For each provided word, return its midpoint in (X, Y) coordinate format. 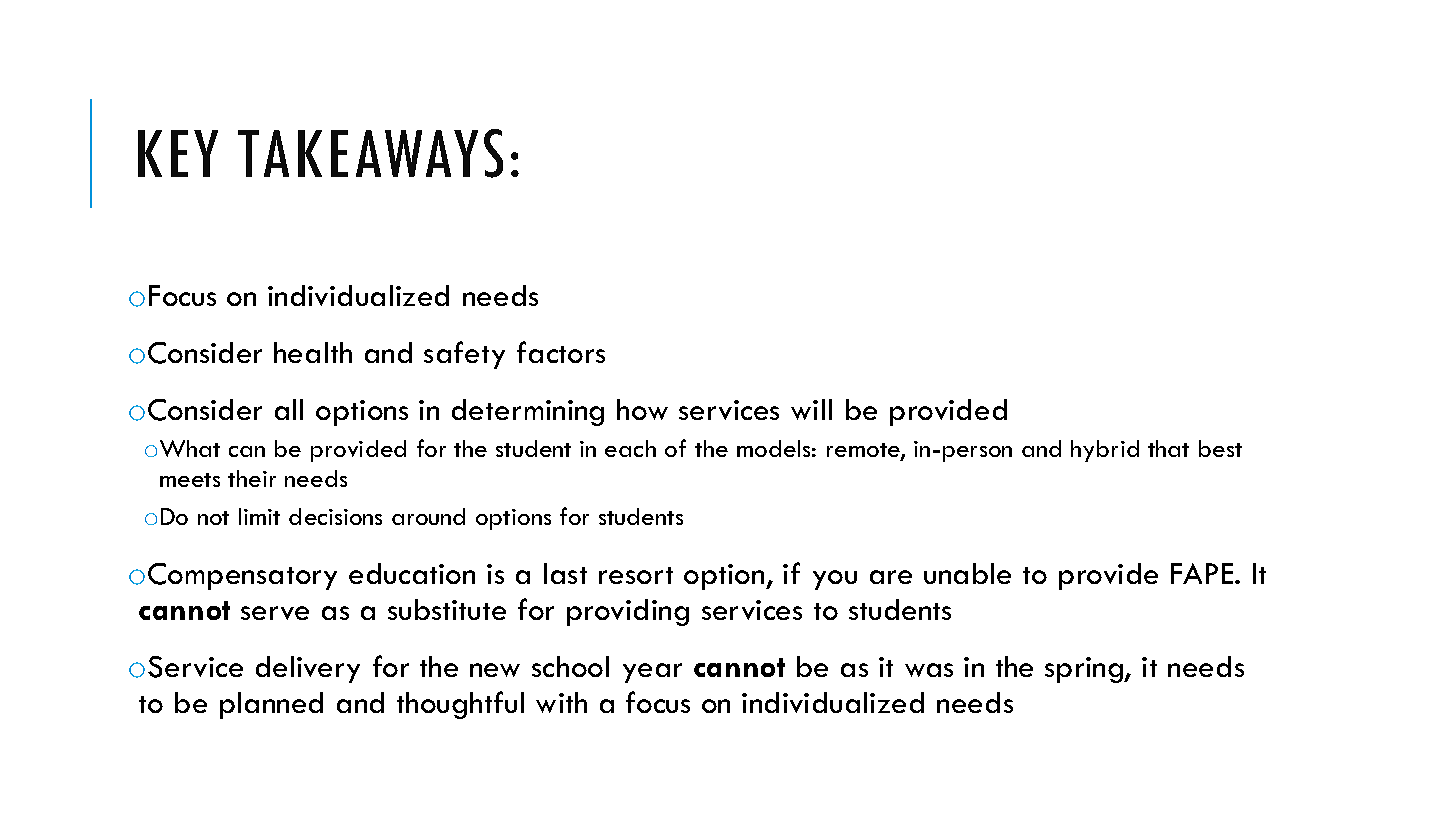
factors (561, 352)
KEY (178, 153)
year (652, 673)
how (642, 409)
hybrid (1105, 451)
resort (636, 575)
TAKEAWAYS (370, 153)
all (289, 409)
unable (967, 573)
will (811, 409)
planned (271, 705)
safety (464, 355)
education (412, 573)
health (313, 352)
